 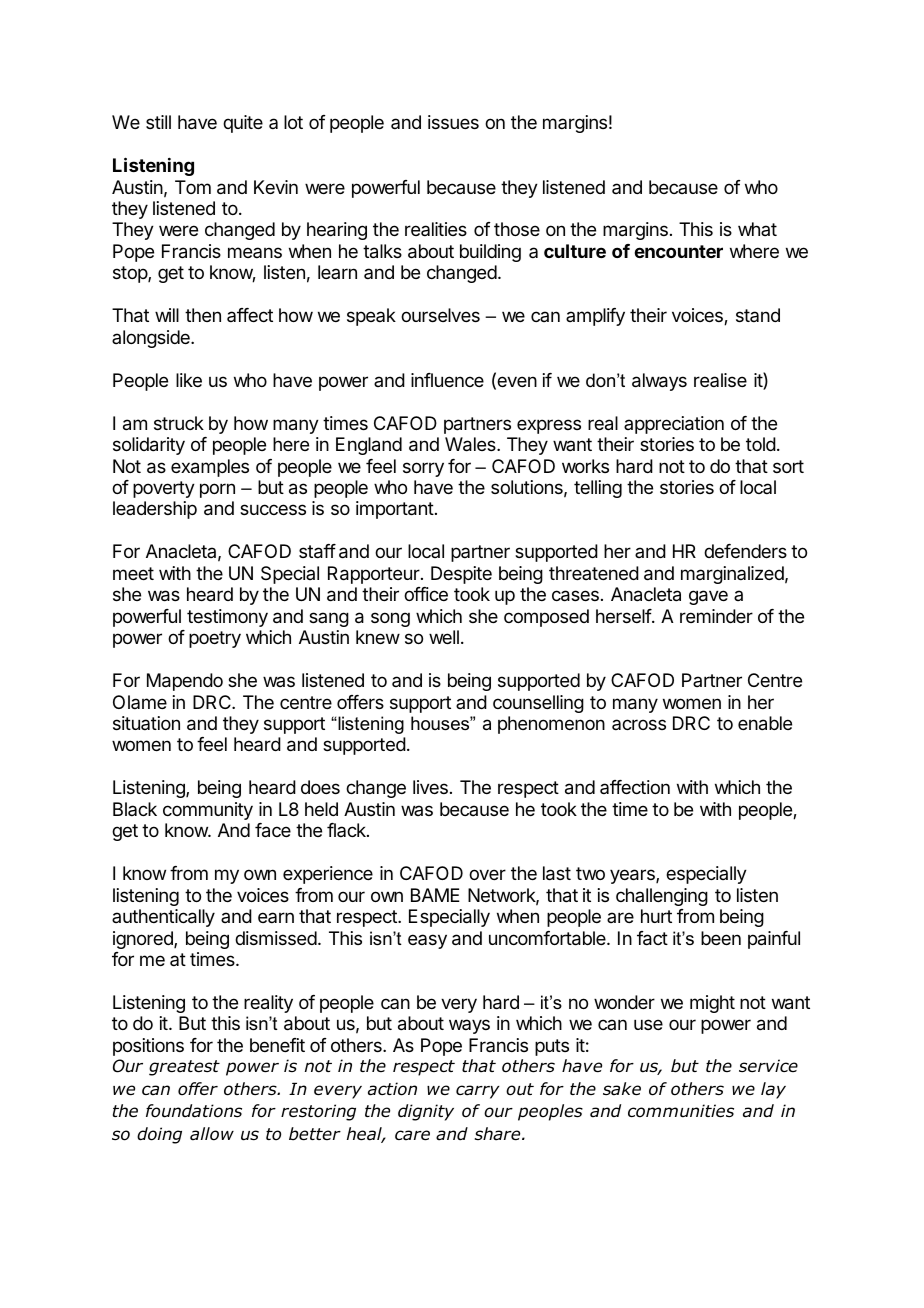 What do you see at coordinates (716, 616) in the screenshot?
I see `reminder` at bounding box center [716, 616].
